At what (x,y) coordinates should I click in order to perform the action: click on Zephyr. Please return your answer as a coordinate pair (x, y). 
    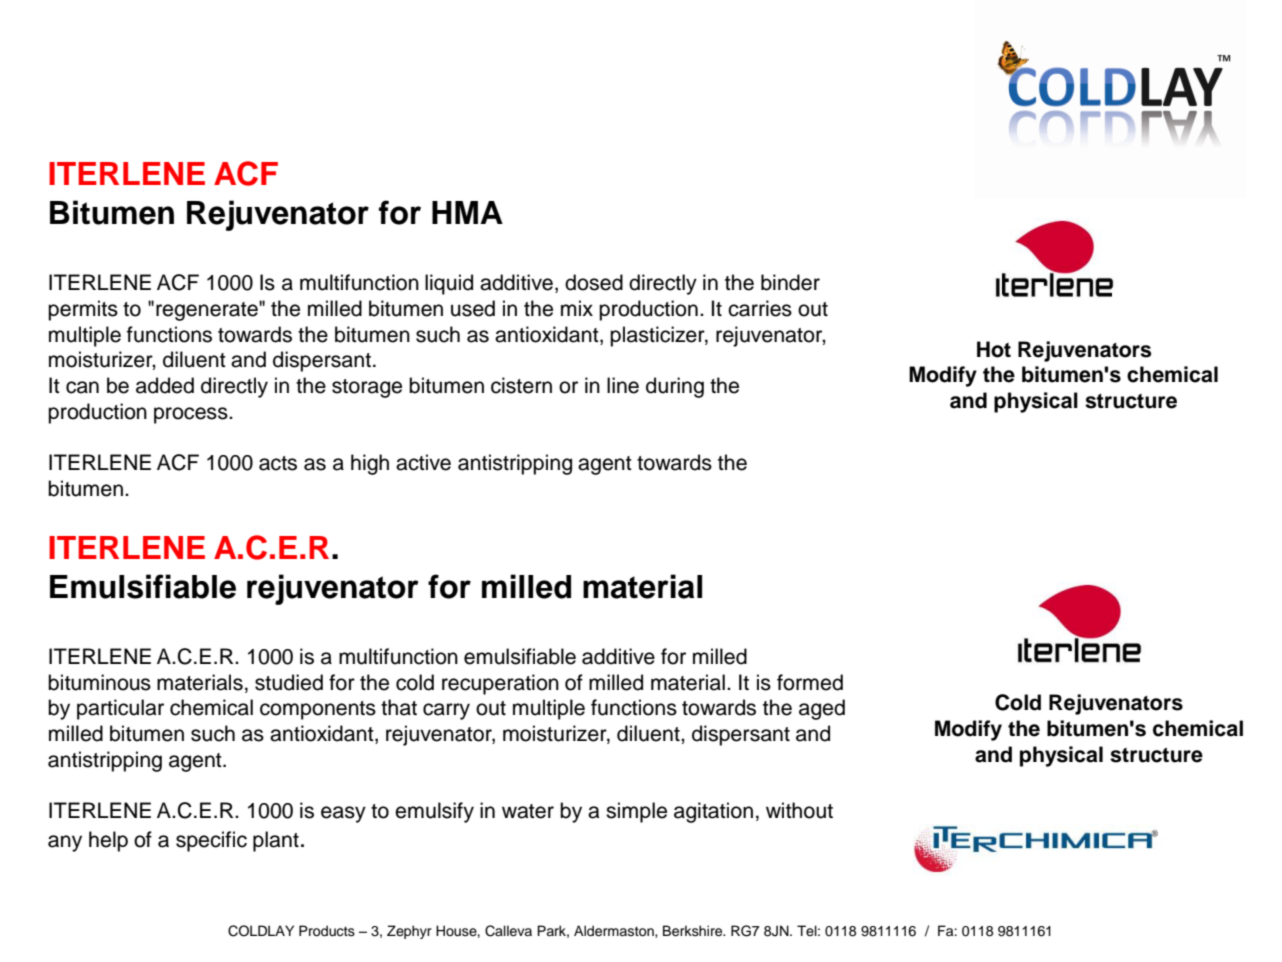
    Looking at the image, I should click on (409, 932).
